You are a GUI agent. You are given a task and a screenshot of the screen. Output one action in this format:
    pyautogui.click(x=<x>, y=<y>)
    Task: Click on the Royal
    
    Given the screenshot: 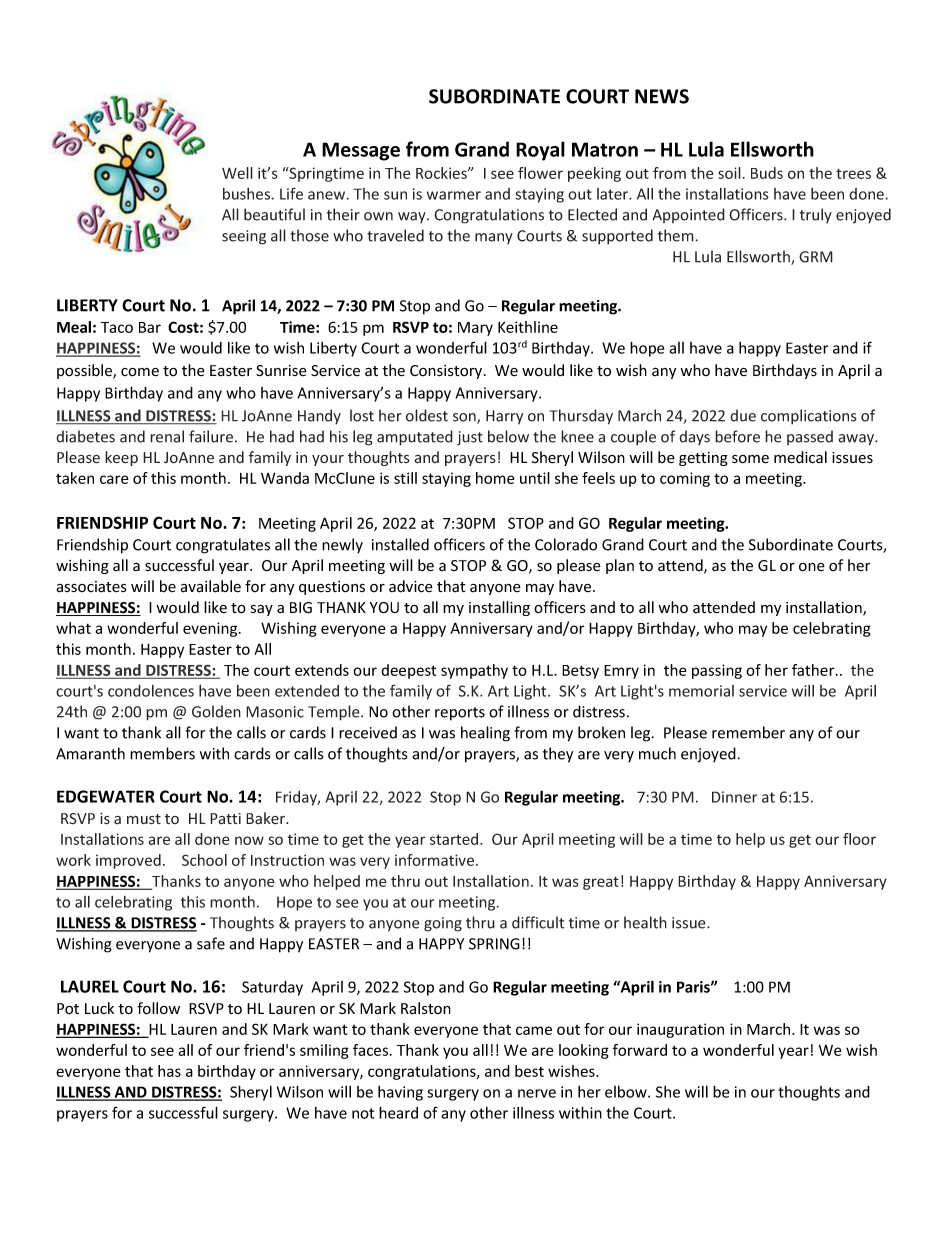 What is the action you would take?
    pyautogui.click(x=540, y=151)
